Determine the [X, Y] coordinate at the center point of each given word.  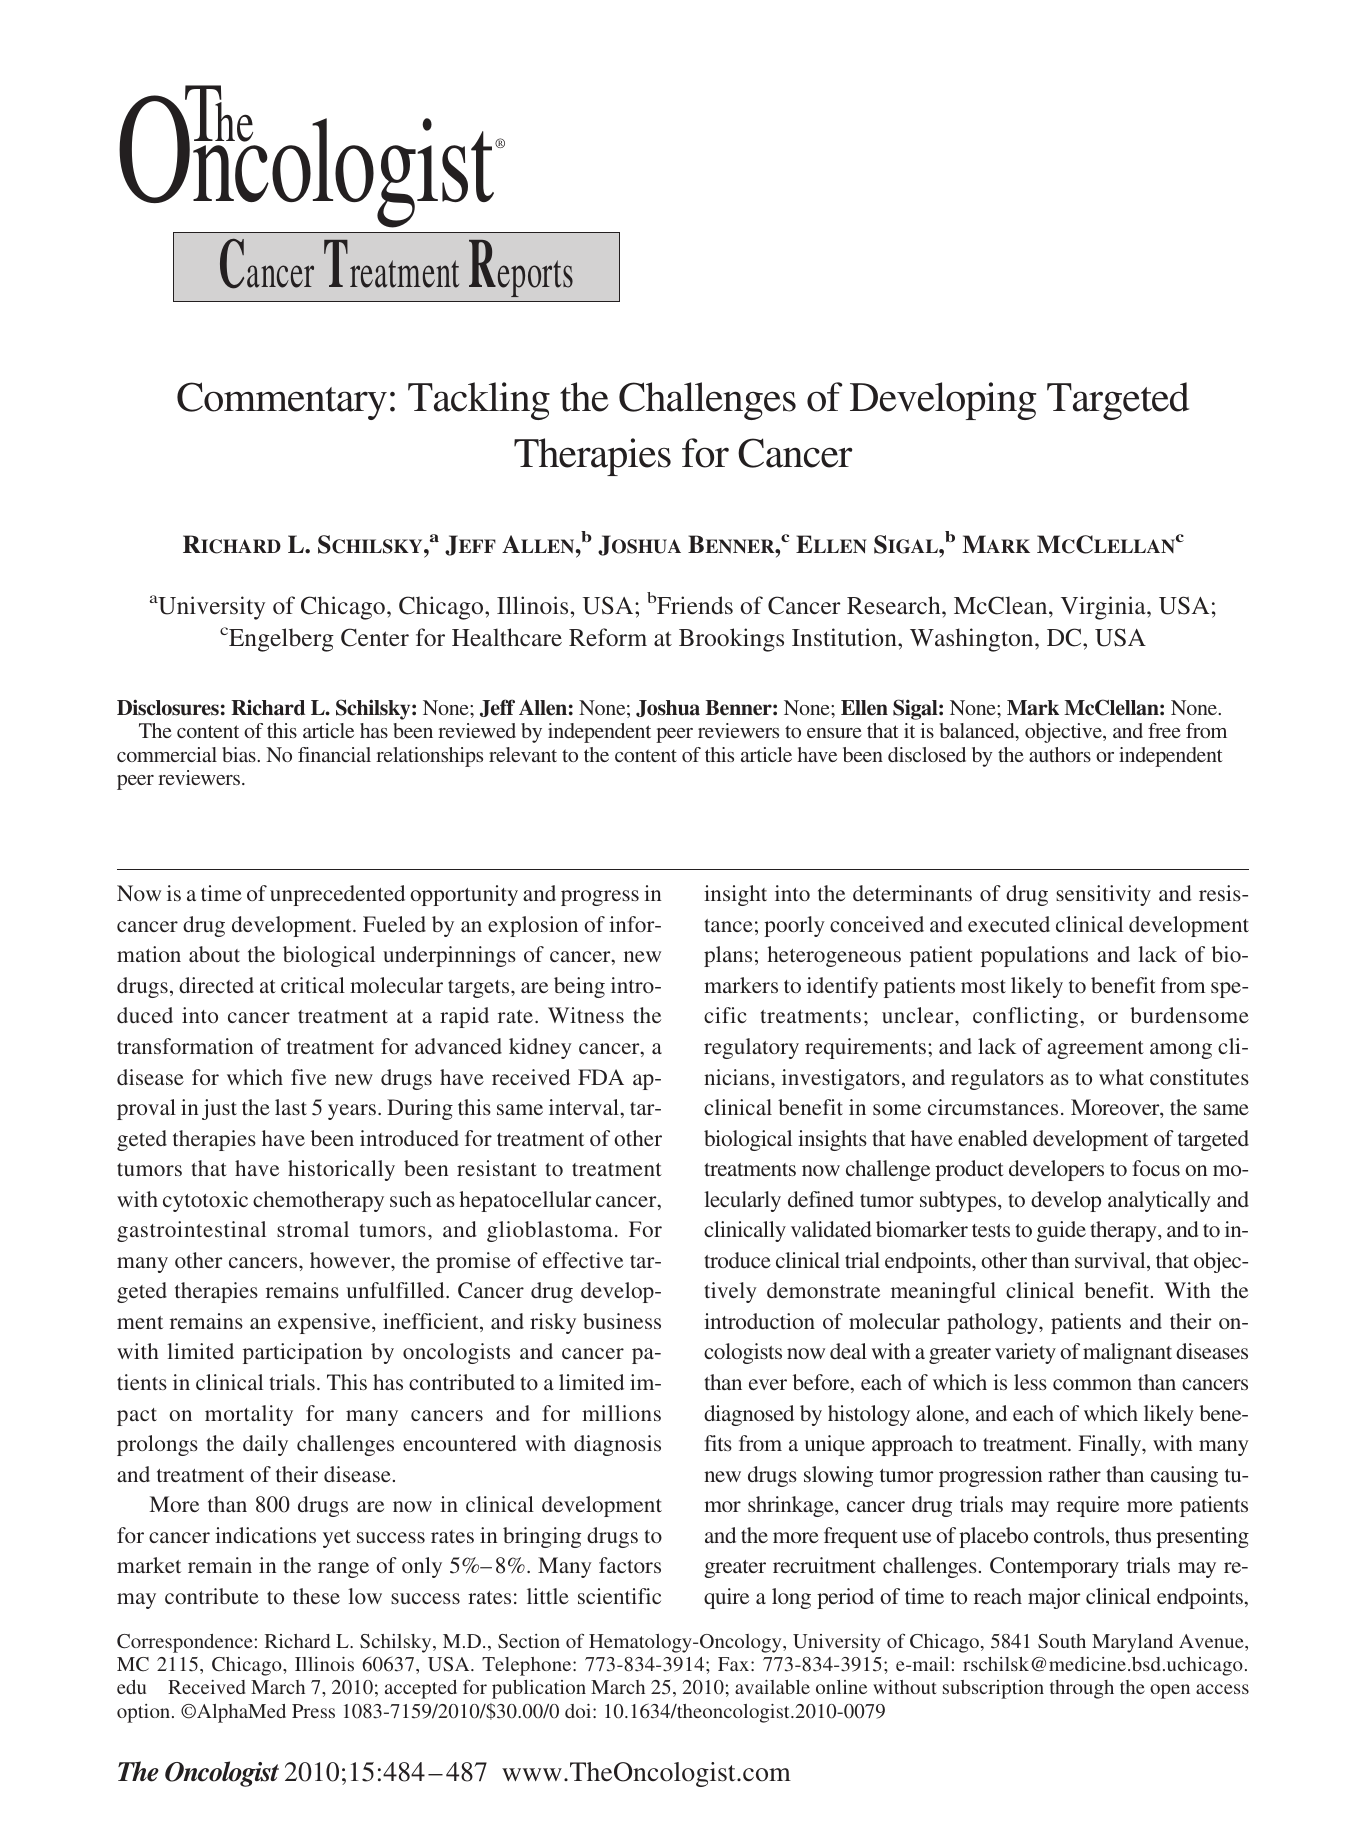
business [622, 1321]
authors [1060, 754]
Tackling [479, 401]
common [1092, 1384]
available [772, 1687]
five [308, 1077]
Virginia [1104, 608]
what [1121, 1077]
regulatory [751, 1048]
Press [313, 1711]
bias [240, 754]
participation [302, 1353]
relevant [523, 754]
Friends [695, 605]
